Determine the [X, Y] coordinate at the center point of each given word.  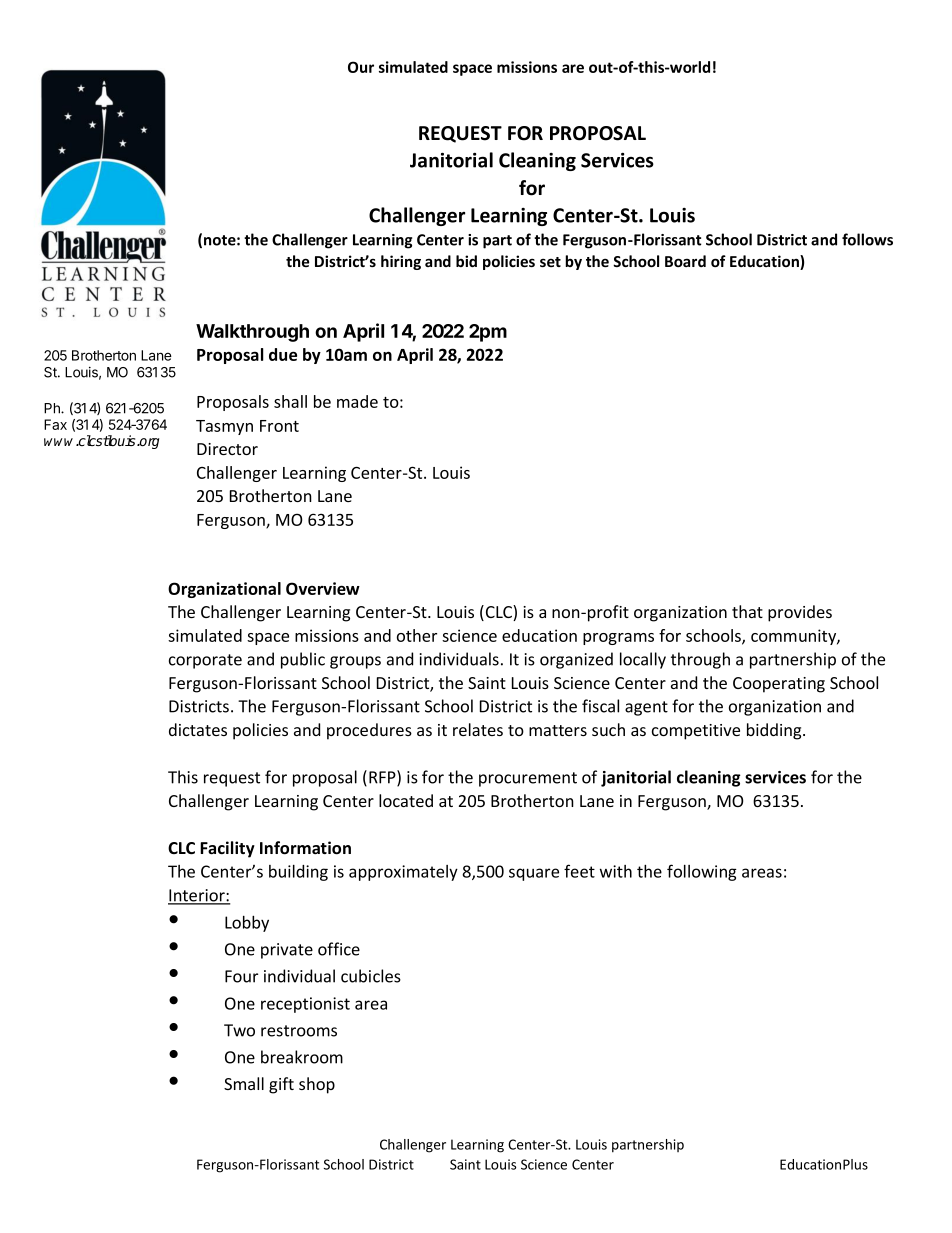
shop [317, 1085]
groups [355, 662]
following [702, 872]
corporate [205, 661]
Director [227, 449]
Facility [227, 849]
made [357, 401]
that [747, 611]
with [616, 871]
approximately [403, 873]
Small [244, 1083]
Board [685, 261]
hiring [401, 262]
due [283, 354]
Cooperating [779, 685]
